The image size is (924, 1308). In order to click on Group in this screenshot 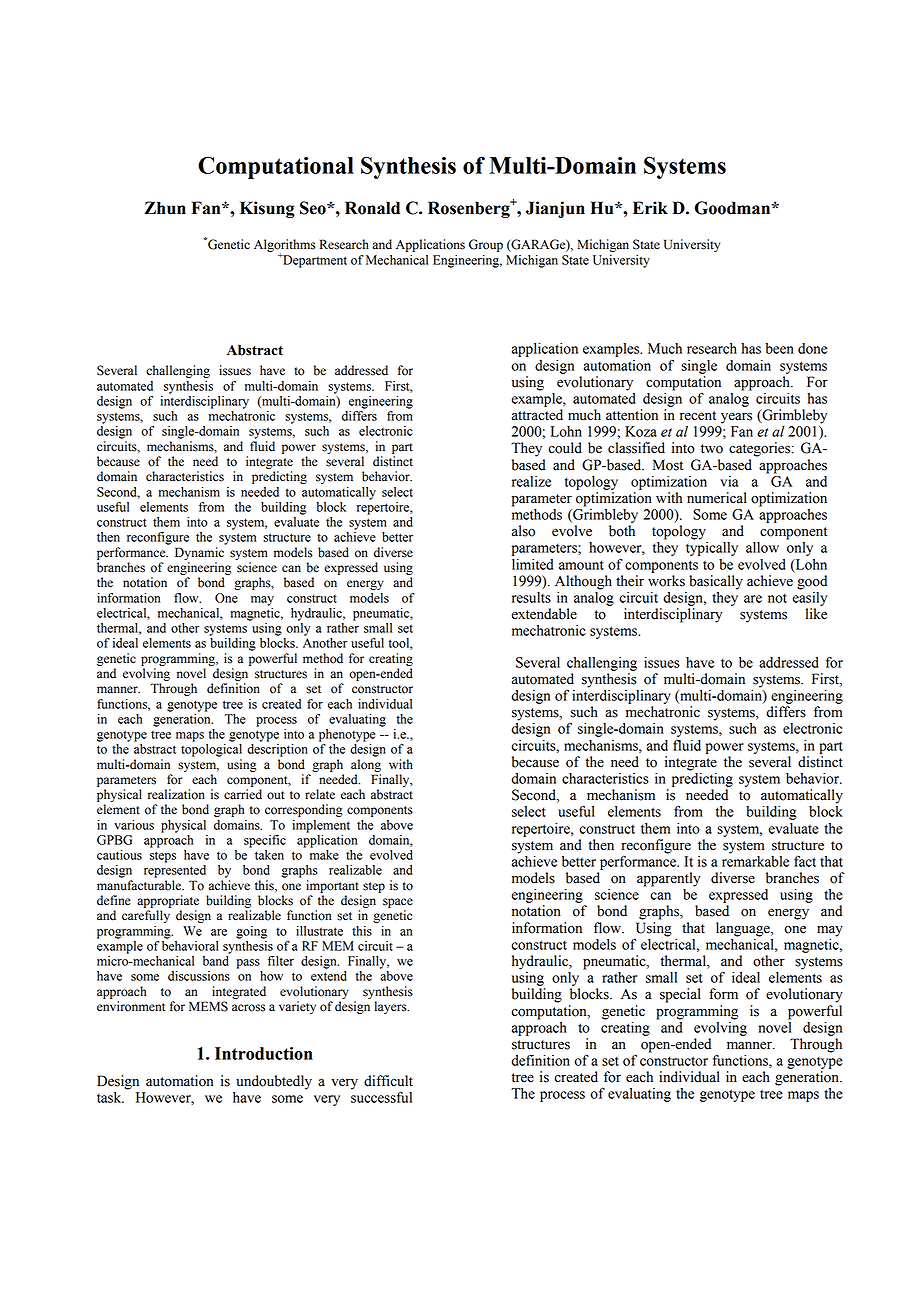, I will do `click(486, 245)`.
